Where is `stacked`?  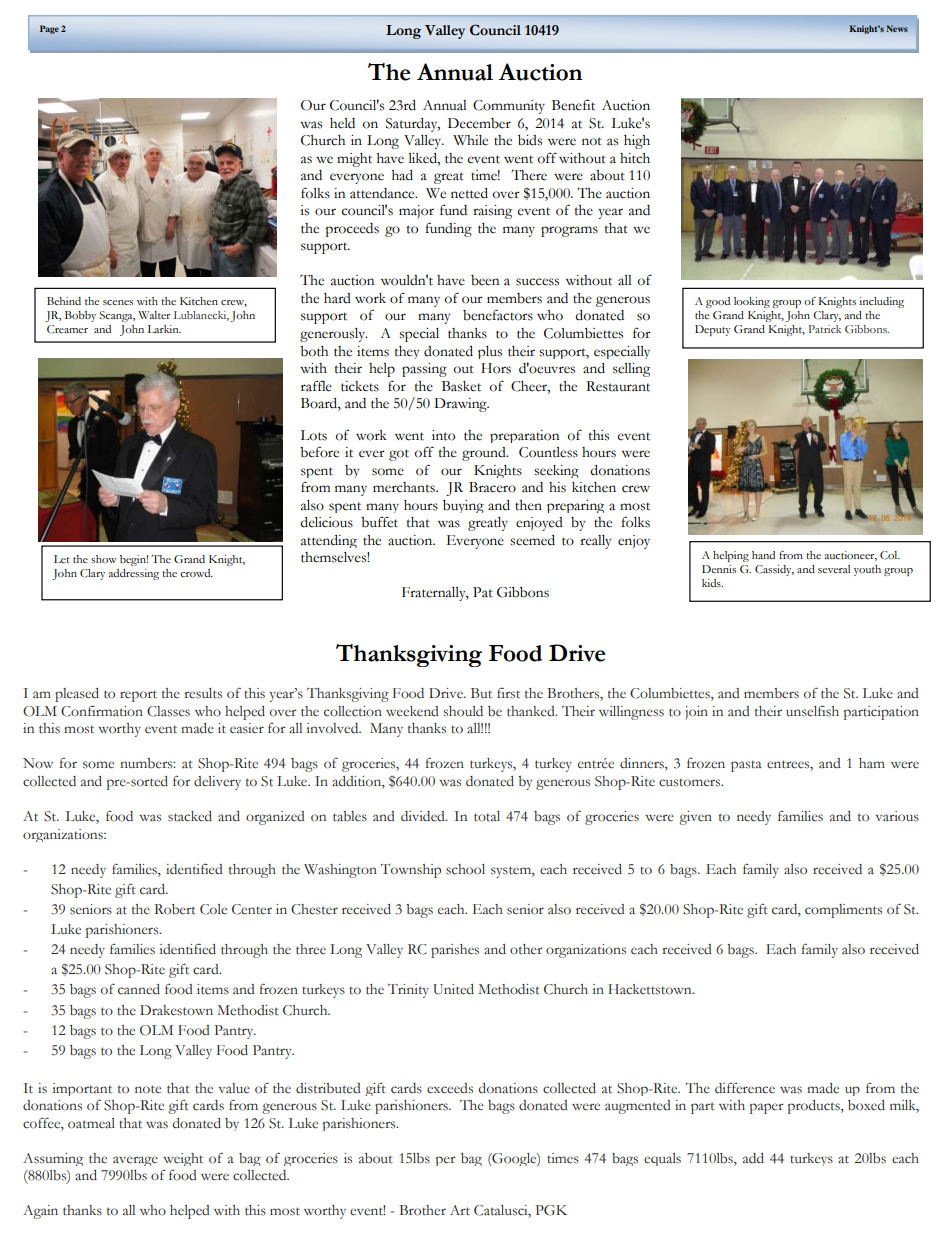
stacked is located at coordinates (190, 816).
